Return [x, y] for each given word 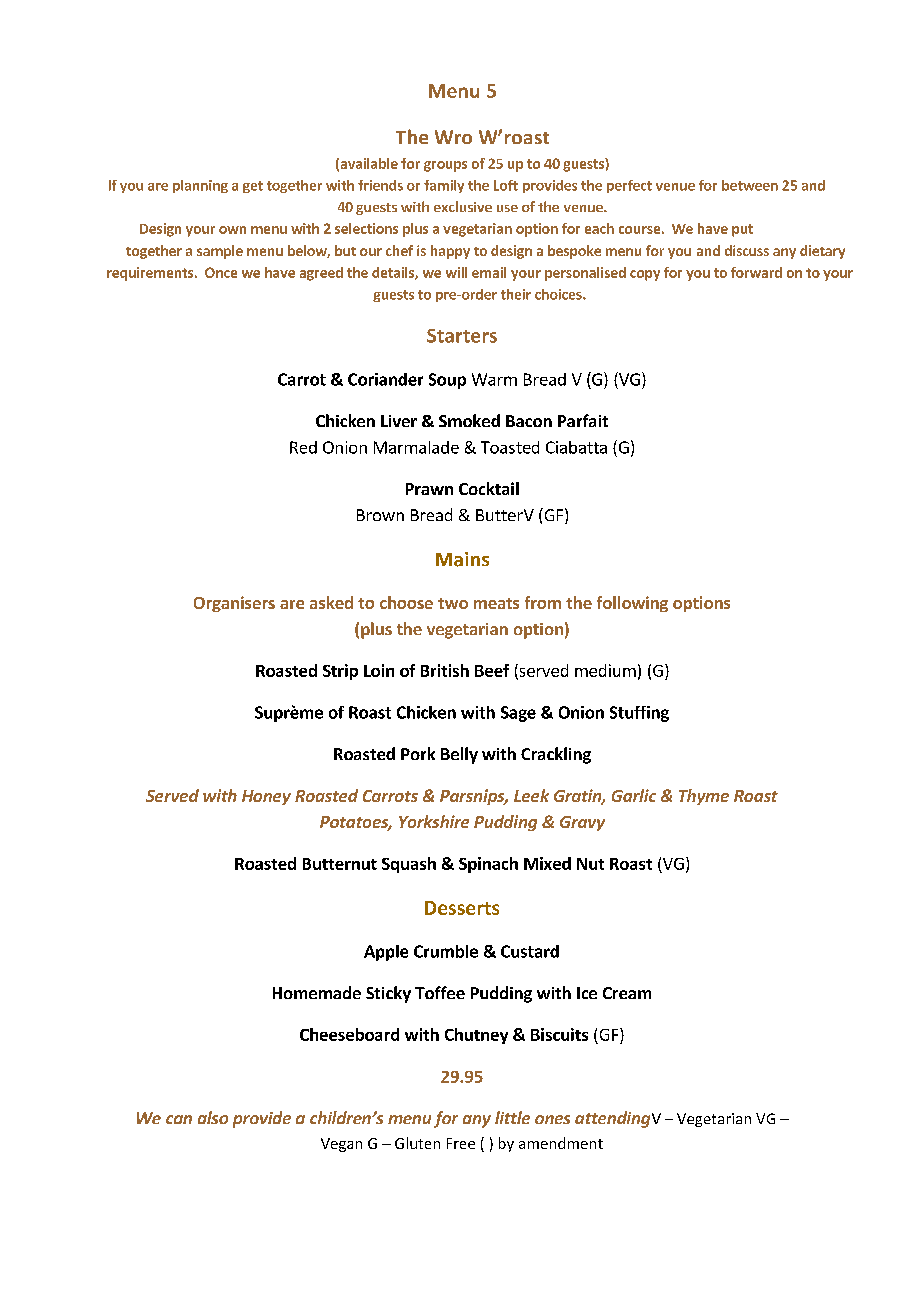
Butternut [340, 864]
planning [200, 186]
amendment [561, 1143]
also [213, 1117]
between [750, 185]
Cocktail [489, 488]
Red [303, 447]
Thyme [704, 797]
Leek [531, 795]
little [512, 1117]
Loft [506, 185]
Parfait [583, 420]
